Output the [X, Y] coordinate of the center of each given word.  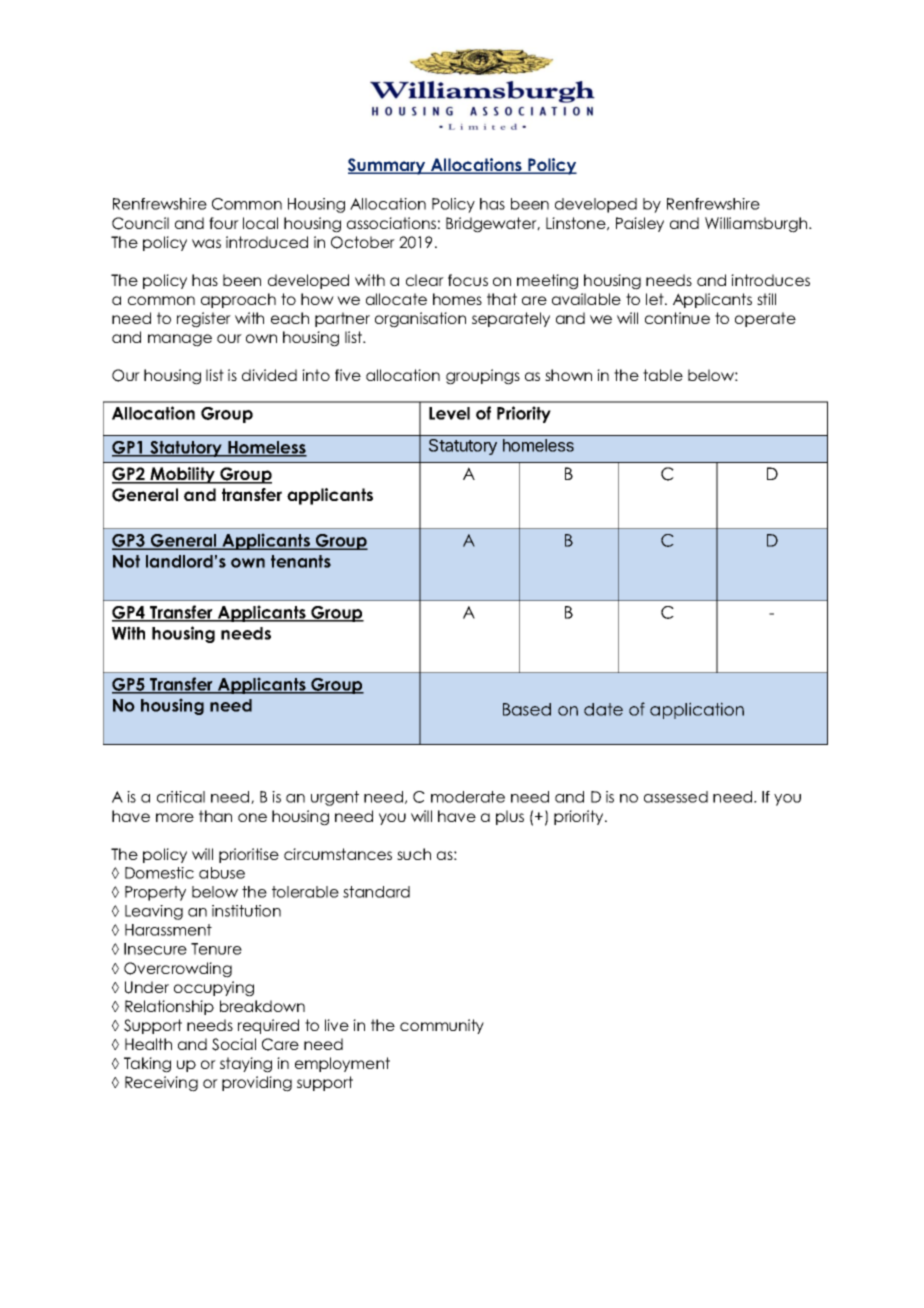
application [697, 710]
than [215, 816]
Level [449, 413]
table [663, 375]
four [224, 223]
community [442, 1026]
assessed [676, 797]
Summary [388, 166]
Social [234, 1044]
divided [269, 375]
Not [126, 561]
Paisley [640, 224]
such [414, 854]
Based [527, 709]
